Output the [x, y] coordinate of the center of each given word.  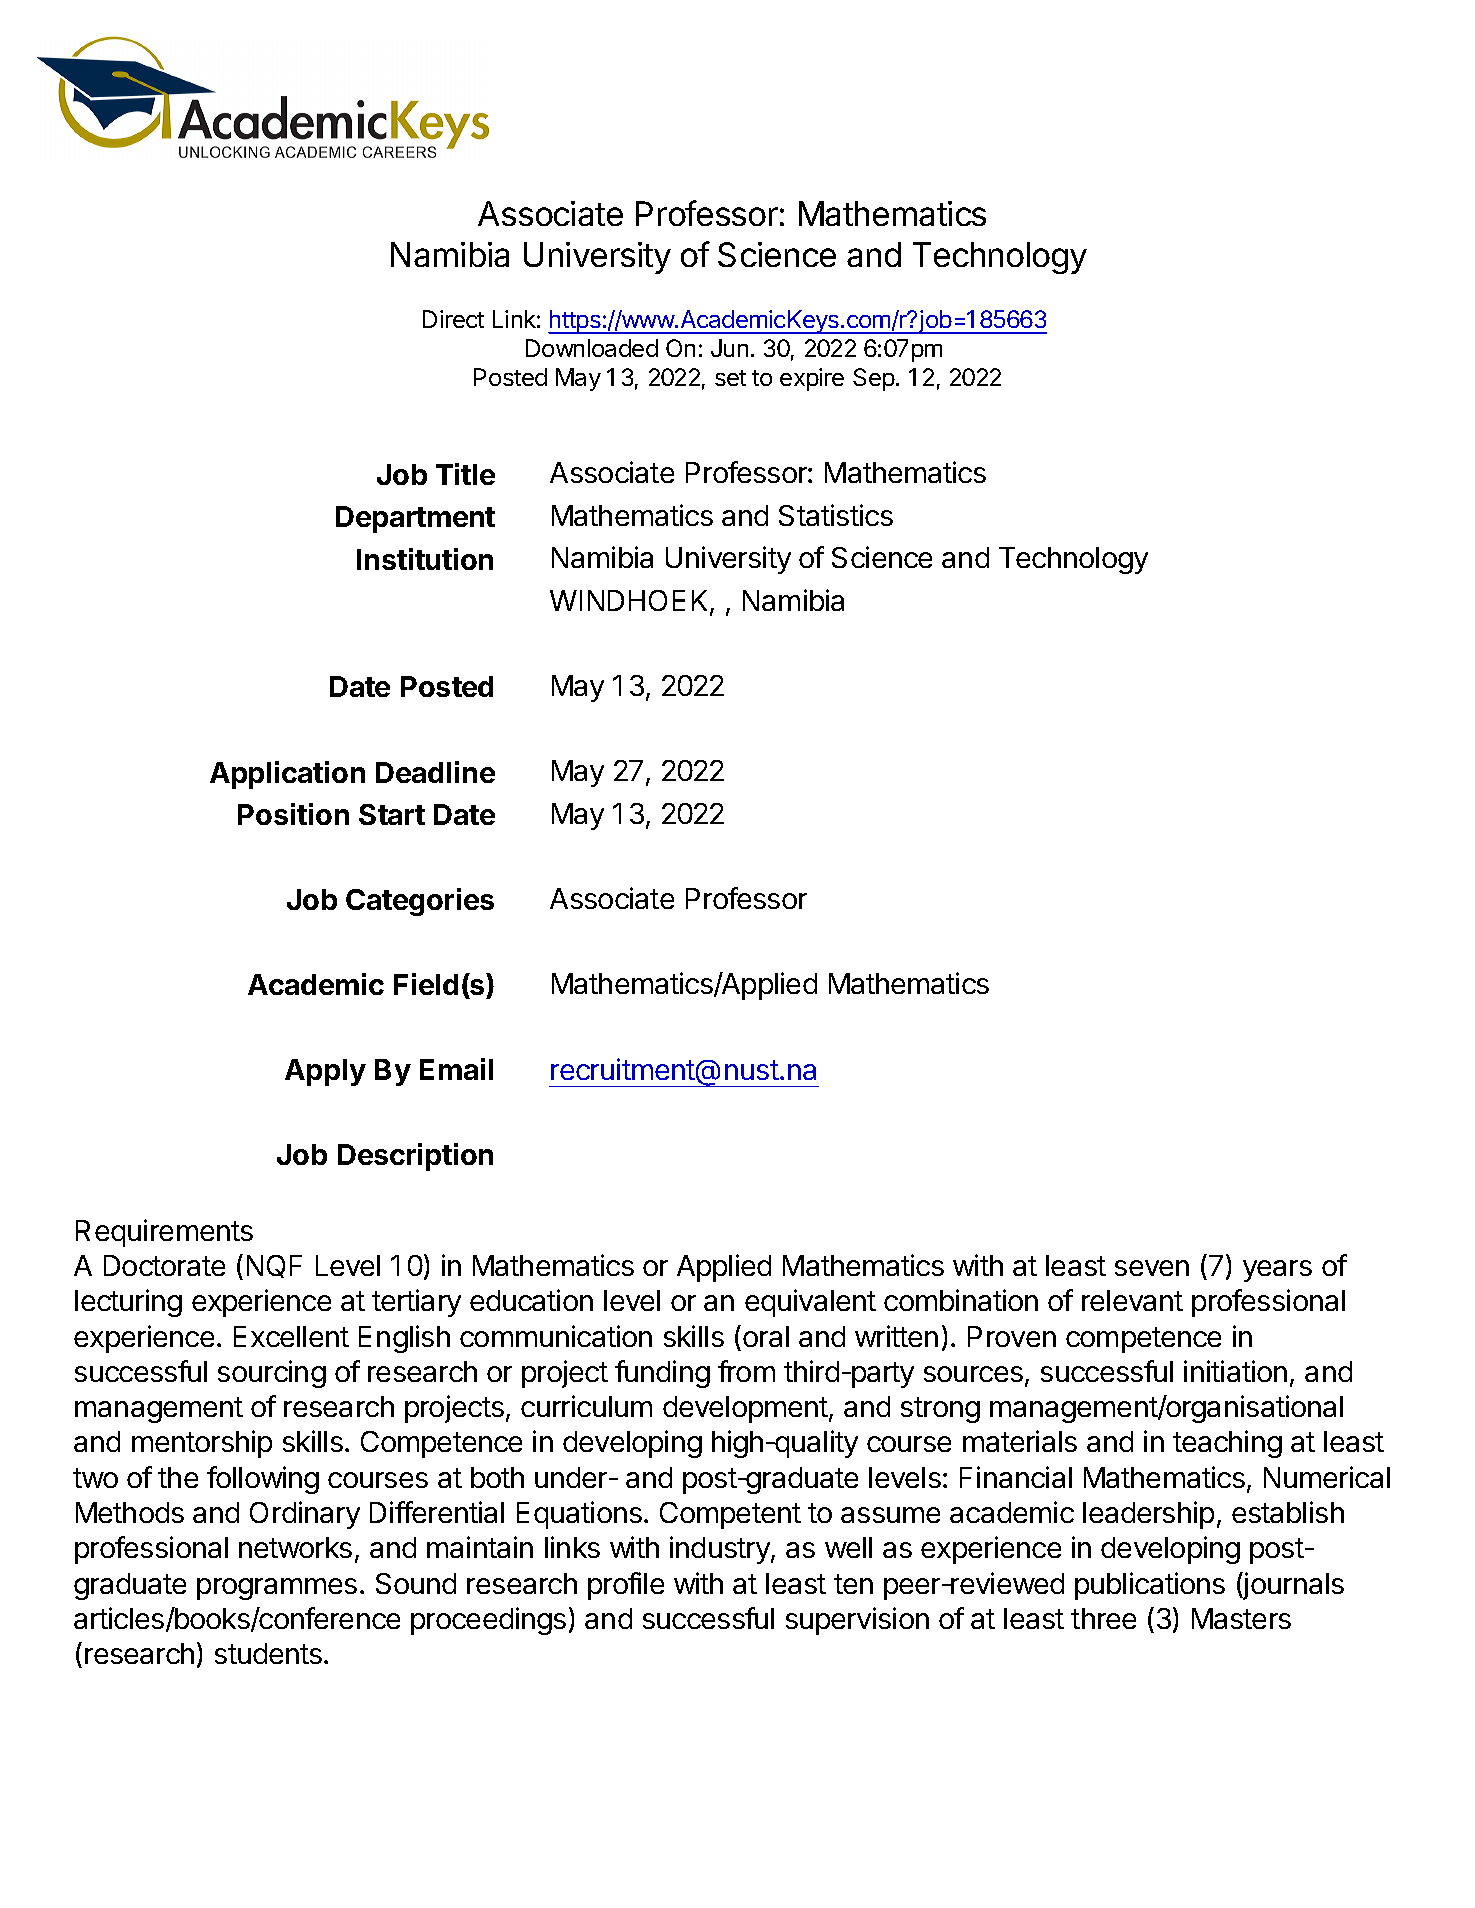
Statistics [836, 515]
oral [766, 1336]
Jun [729, 348]
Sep [874, 379]
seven [1152, 1268]
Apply [325, 1072]
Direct [453, 319]
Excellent [291, 1336]
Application [287, 775]
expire [812, 379]
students [268, 1653]
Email [456, 1069]
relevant [1132, 1300]
